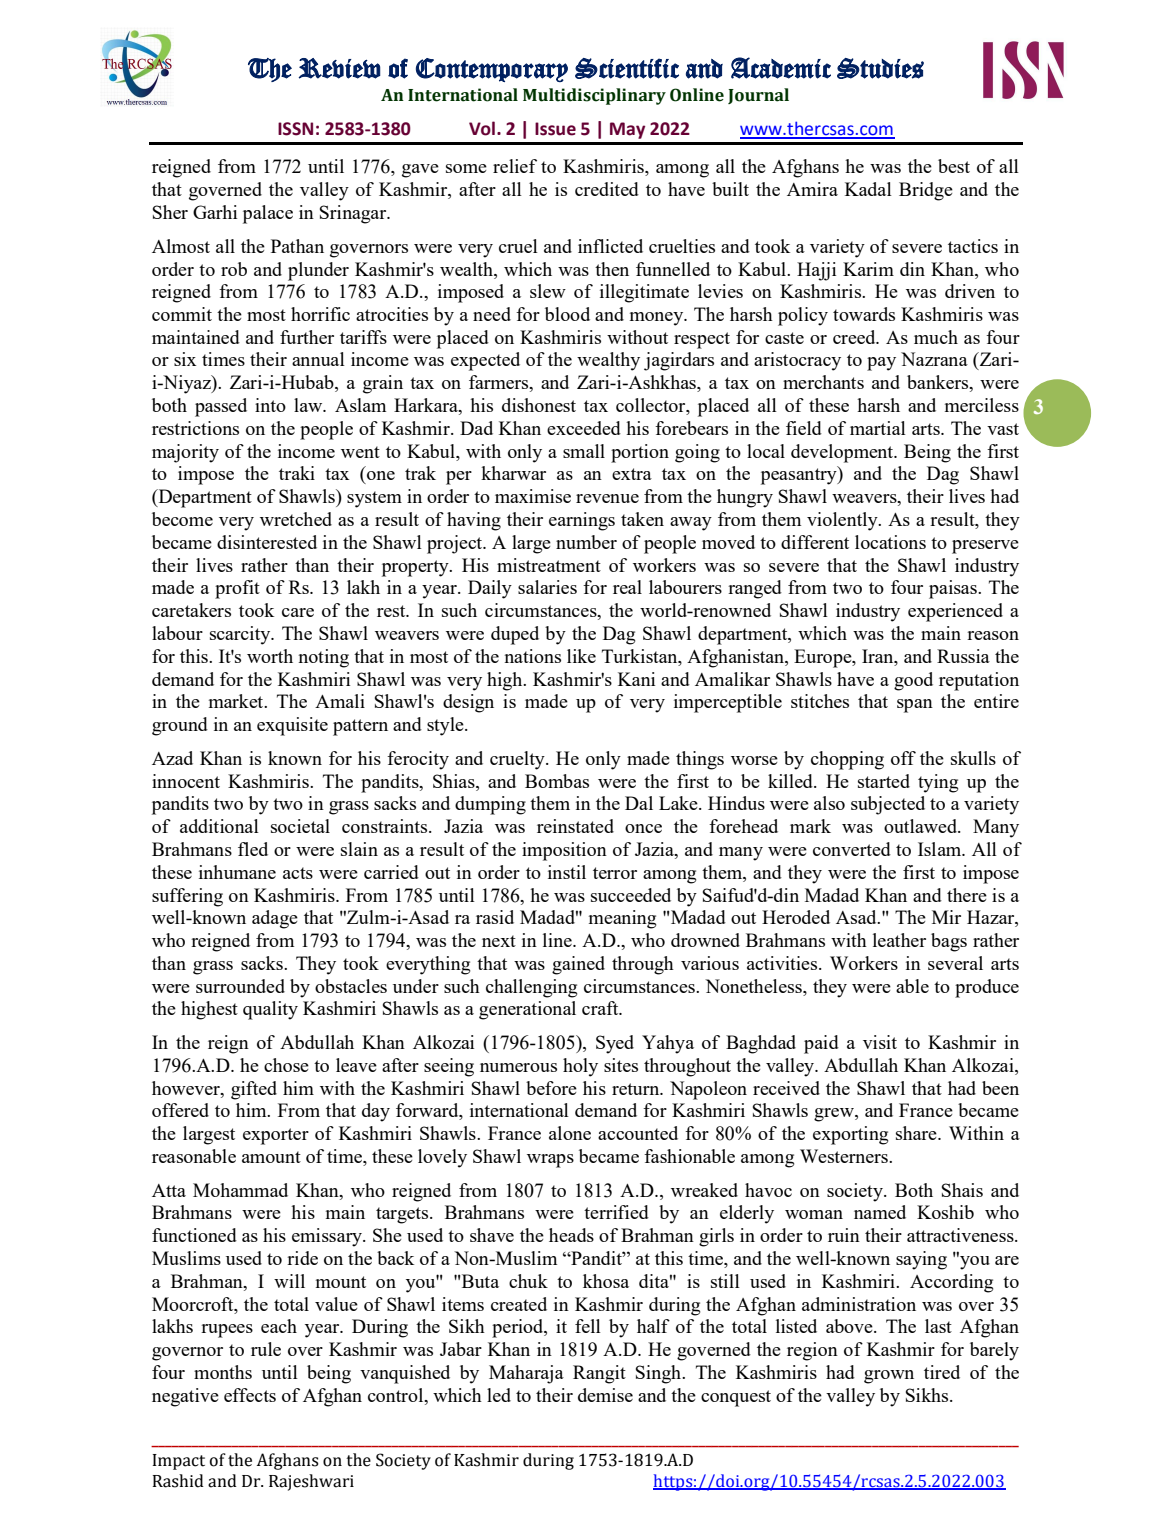  I want to click on started, so click(884, 781).
